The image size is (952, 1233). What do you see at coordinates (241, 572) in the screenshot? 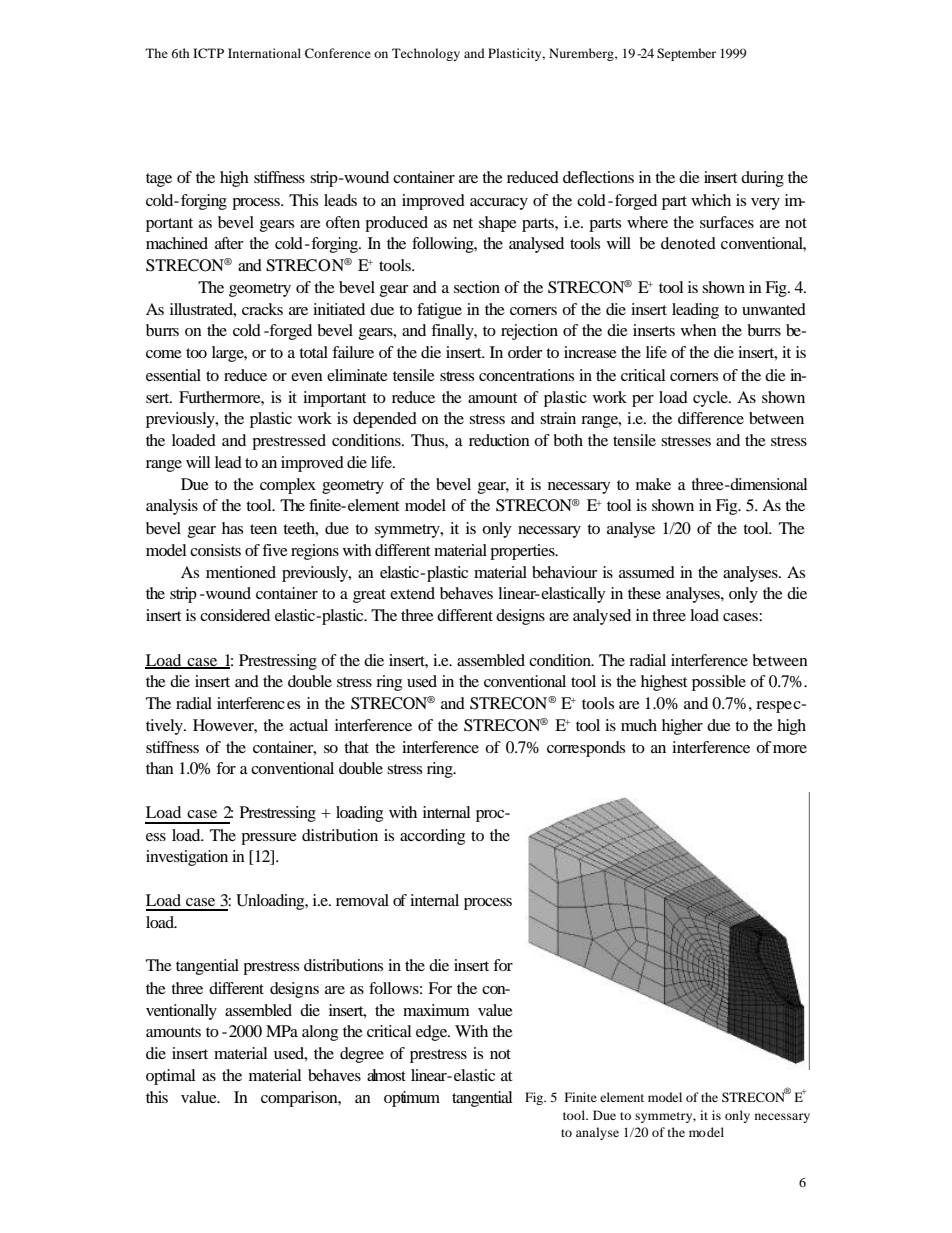
I see `mentioned` at bounding box center [241, 572].
